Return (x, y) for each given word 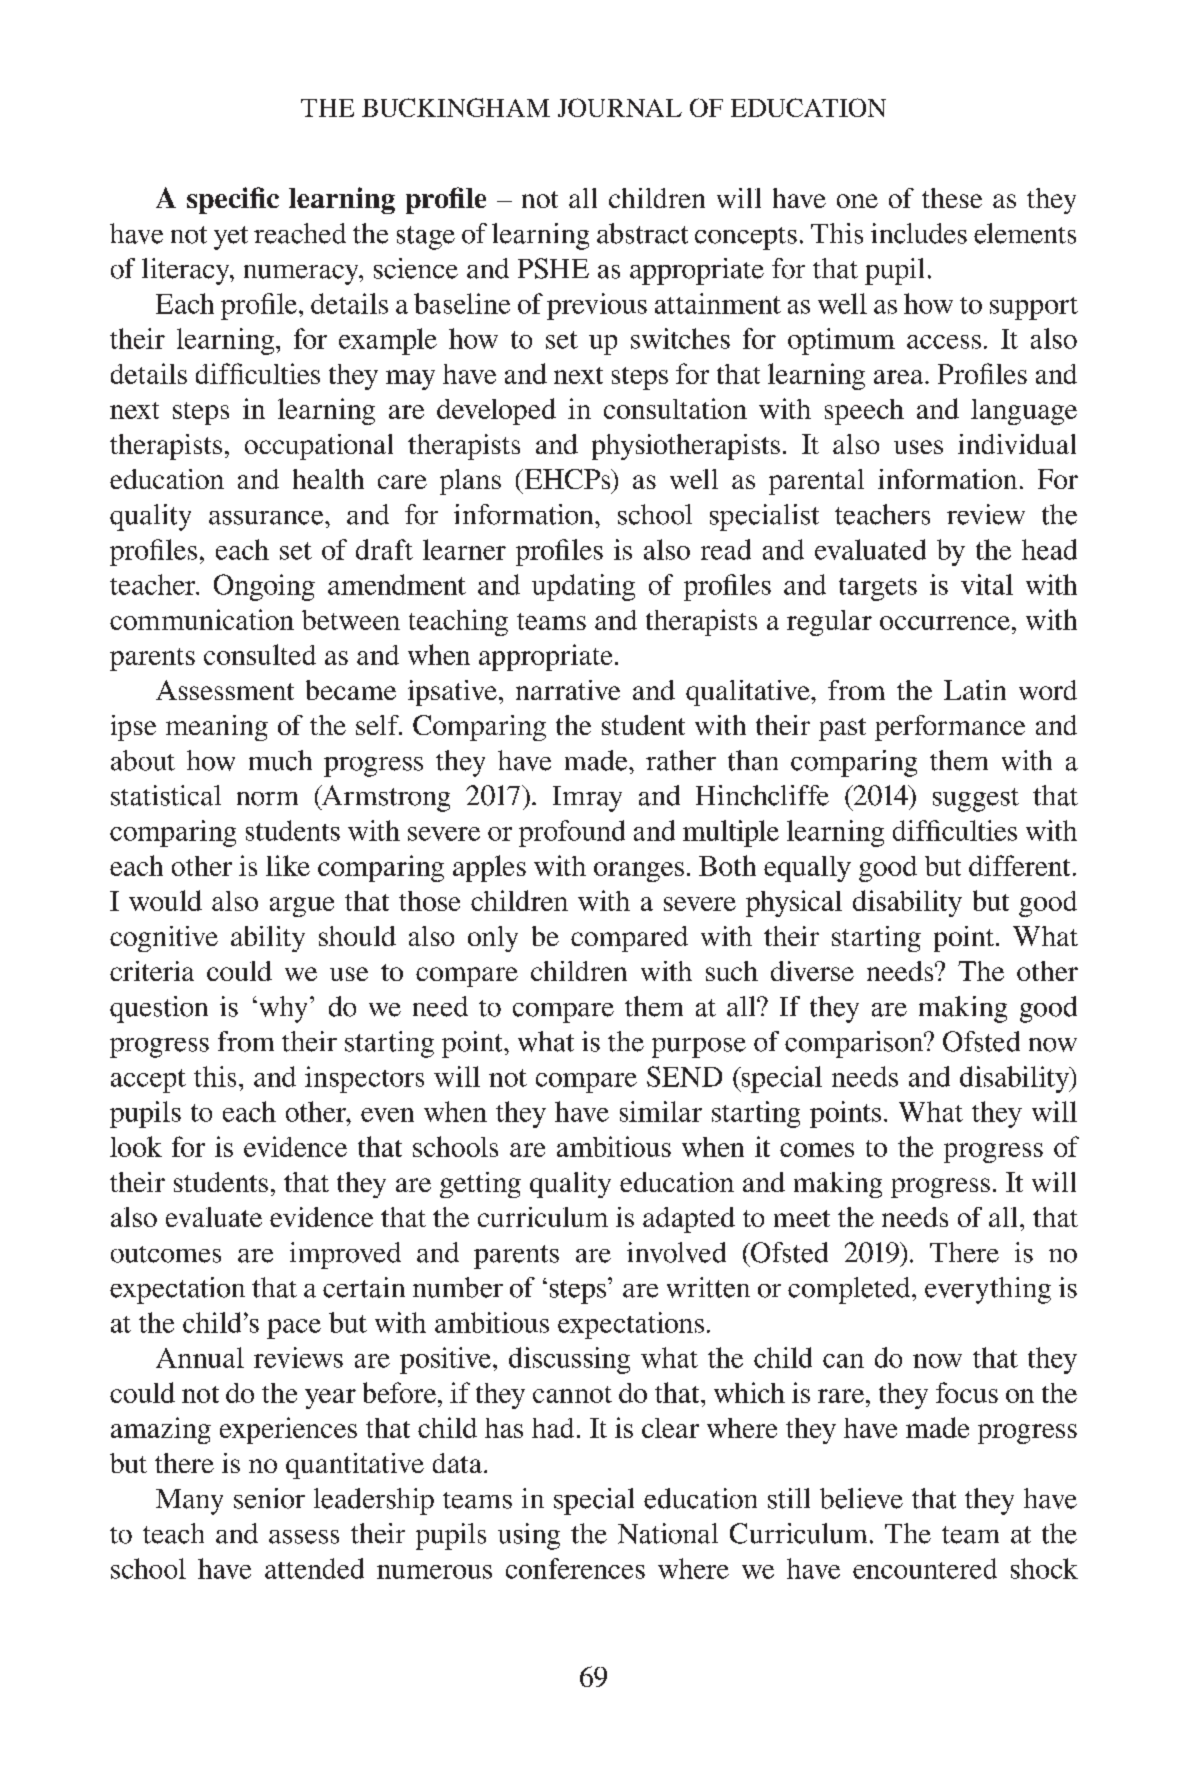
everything (988, 1290)
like (288, 865)
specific (233, 200)
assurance (267, 518)
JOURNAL (620, 107)
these (952, 198)
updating (583, 587)
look (136, 1146)
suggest (976, 800)
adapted (689, 1220)
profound (572, 833)
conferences (575, 1568)
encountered (925, 1568)
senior (269, 1498)
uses (918, 447)
